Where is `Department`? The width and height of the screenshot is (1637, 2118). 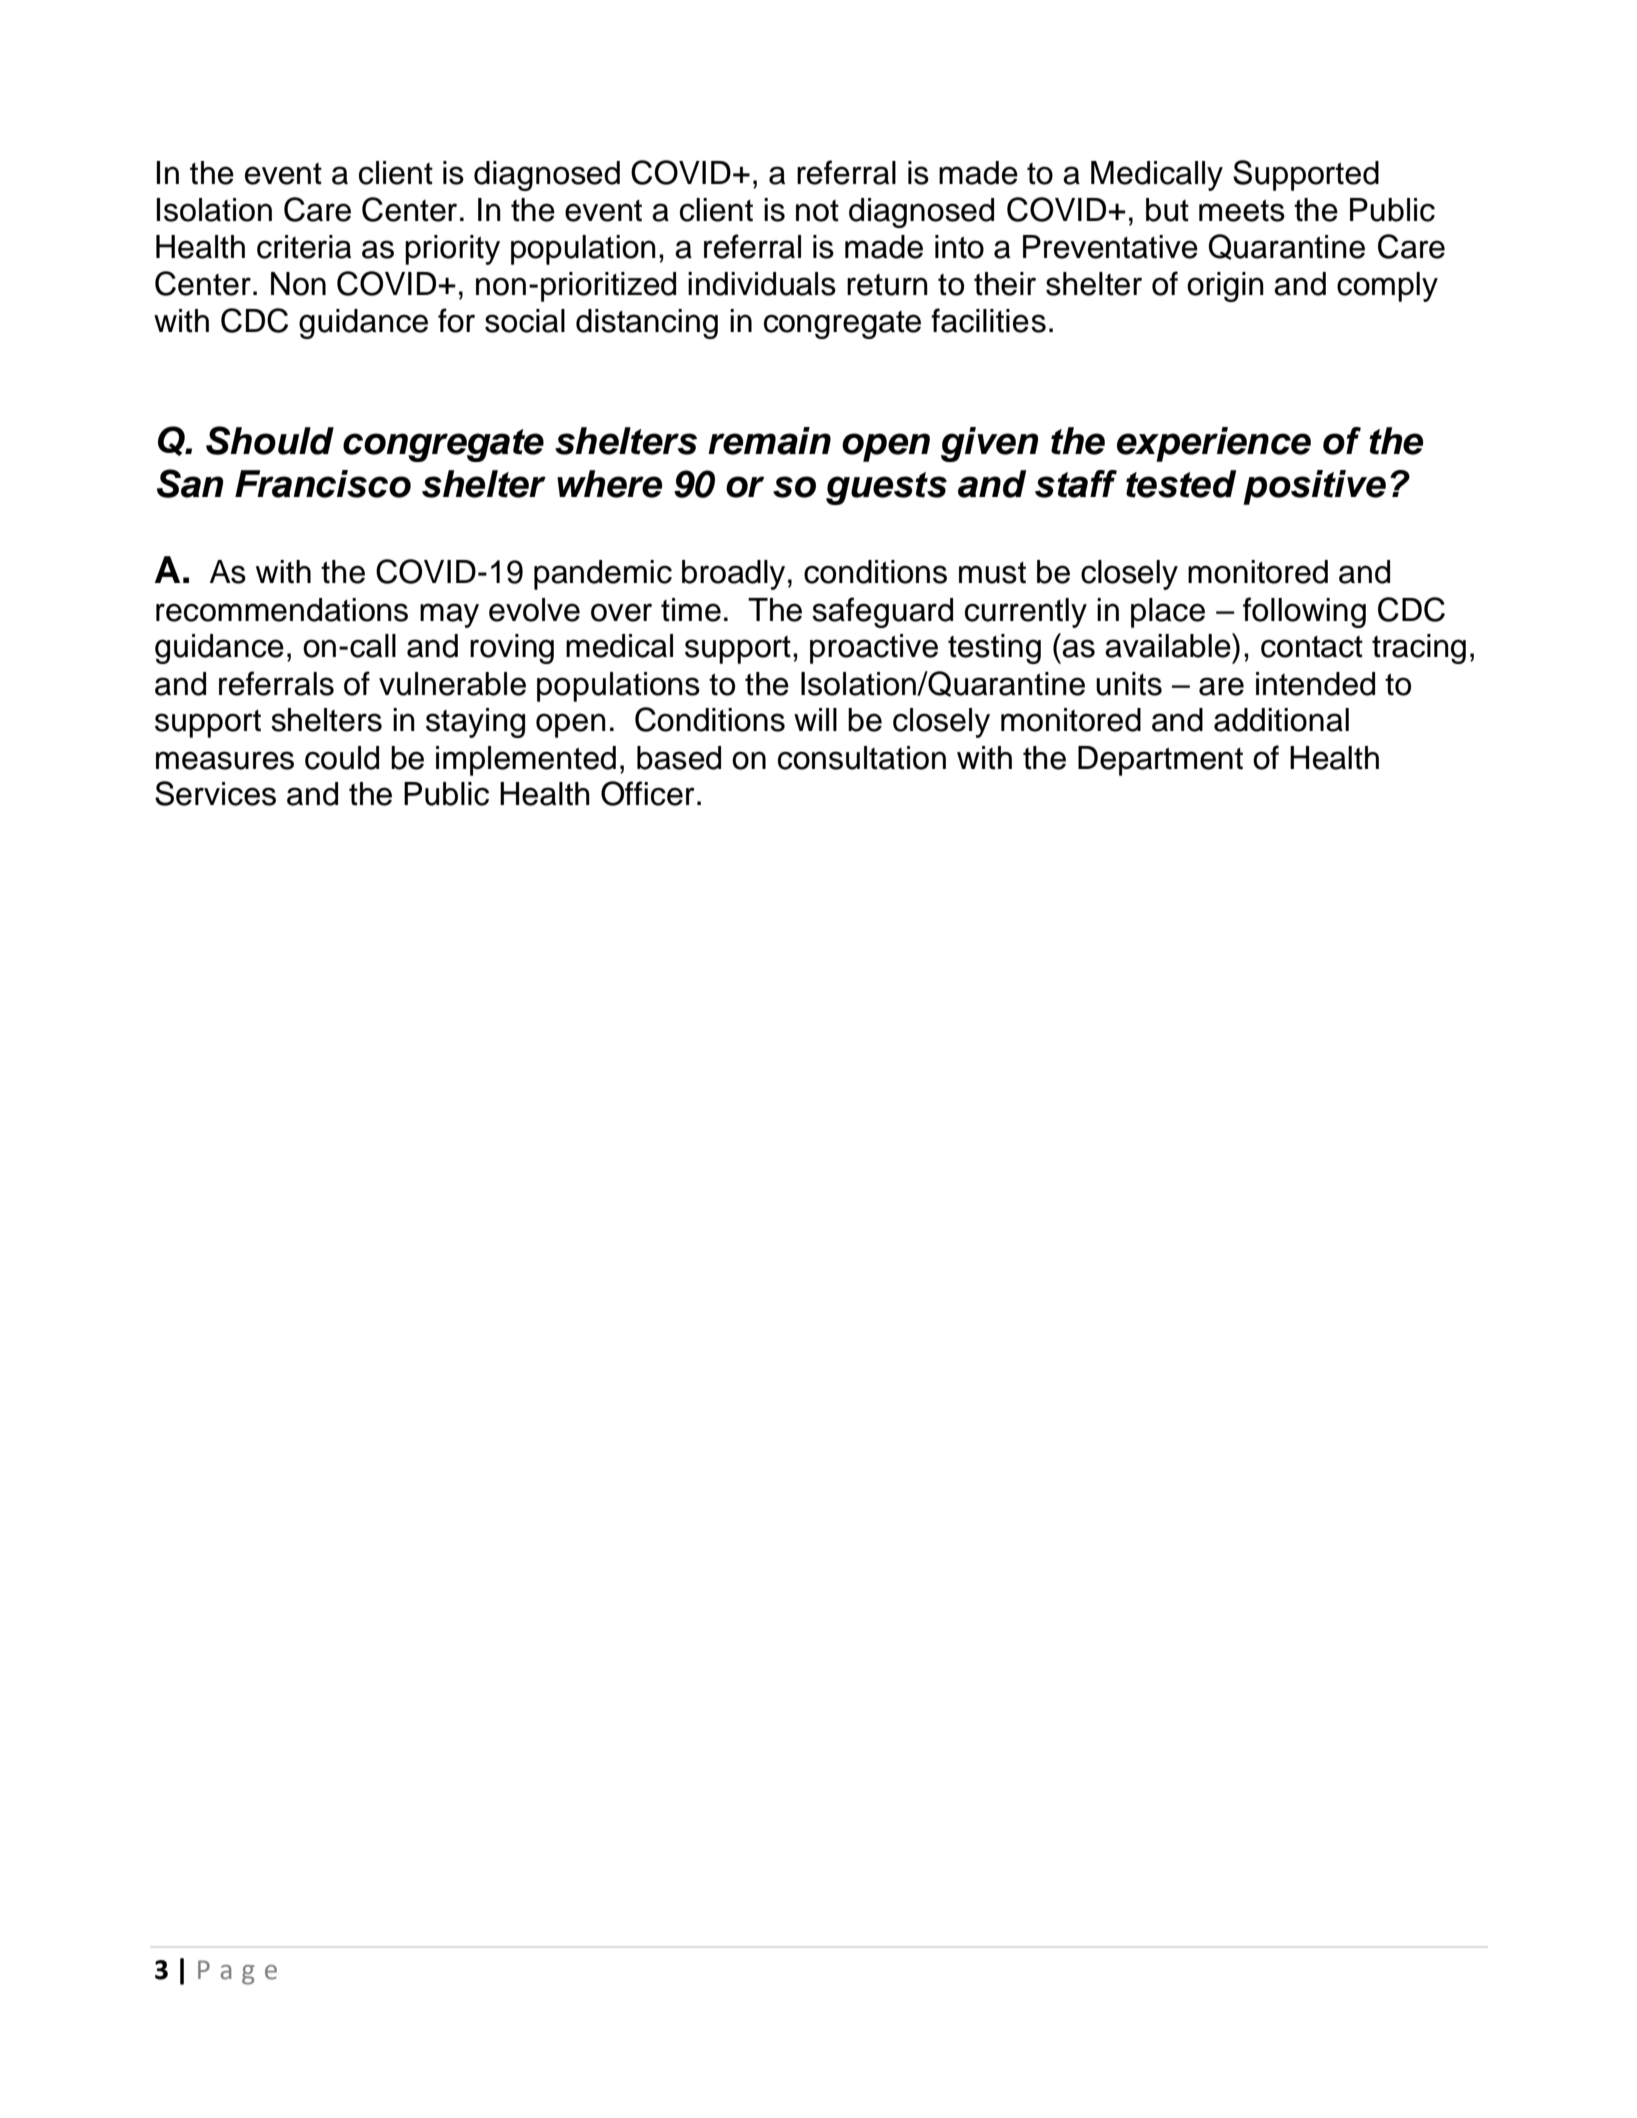 Department is located at coordinates (1160, 761).
